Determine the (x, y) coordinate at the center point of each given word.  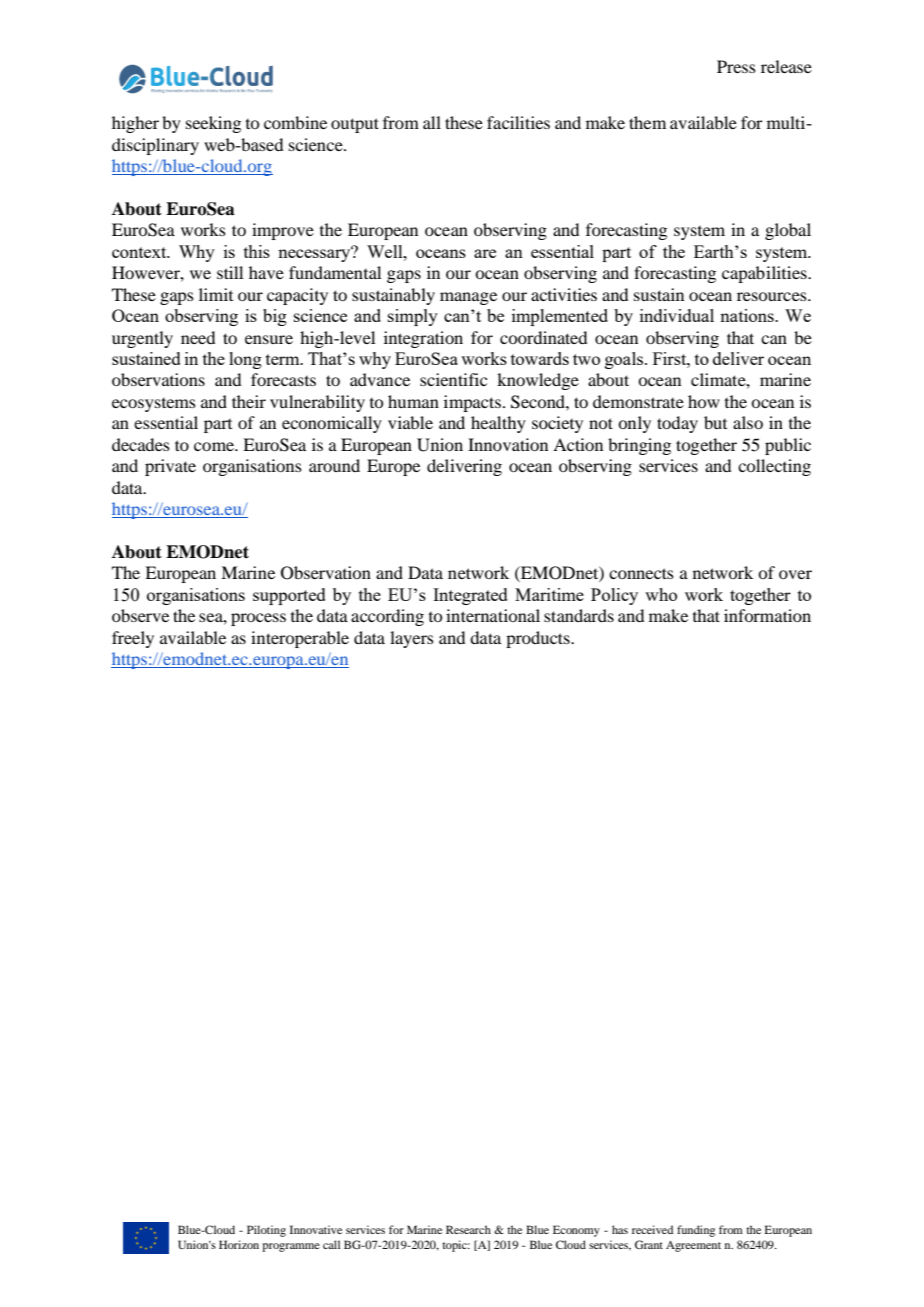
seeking (213, 124)
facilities (518, 122)
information (767, 615)
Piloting (266, 1231)
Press (736, 66)
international (493, 615)
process (258, 619)
